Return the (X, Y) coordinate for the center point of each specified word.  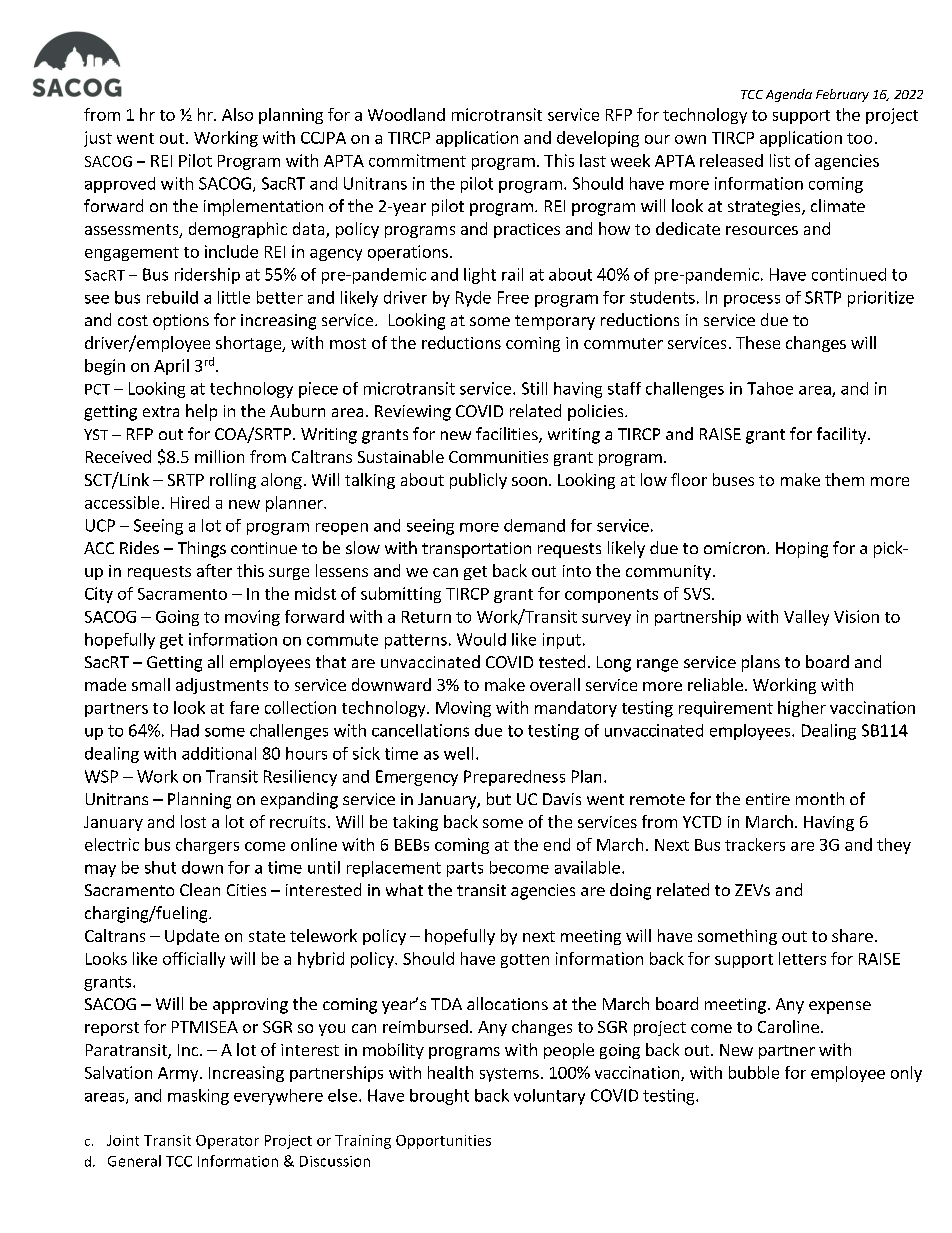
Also (237, 114)
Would (481, 639)
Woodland (406, 114)
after (214, 570)
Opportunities (443, 1142)
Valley (806, 618)
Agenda (789, 95)
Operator (227, 1142)
